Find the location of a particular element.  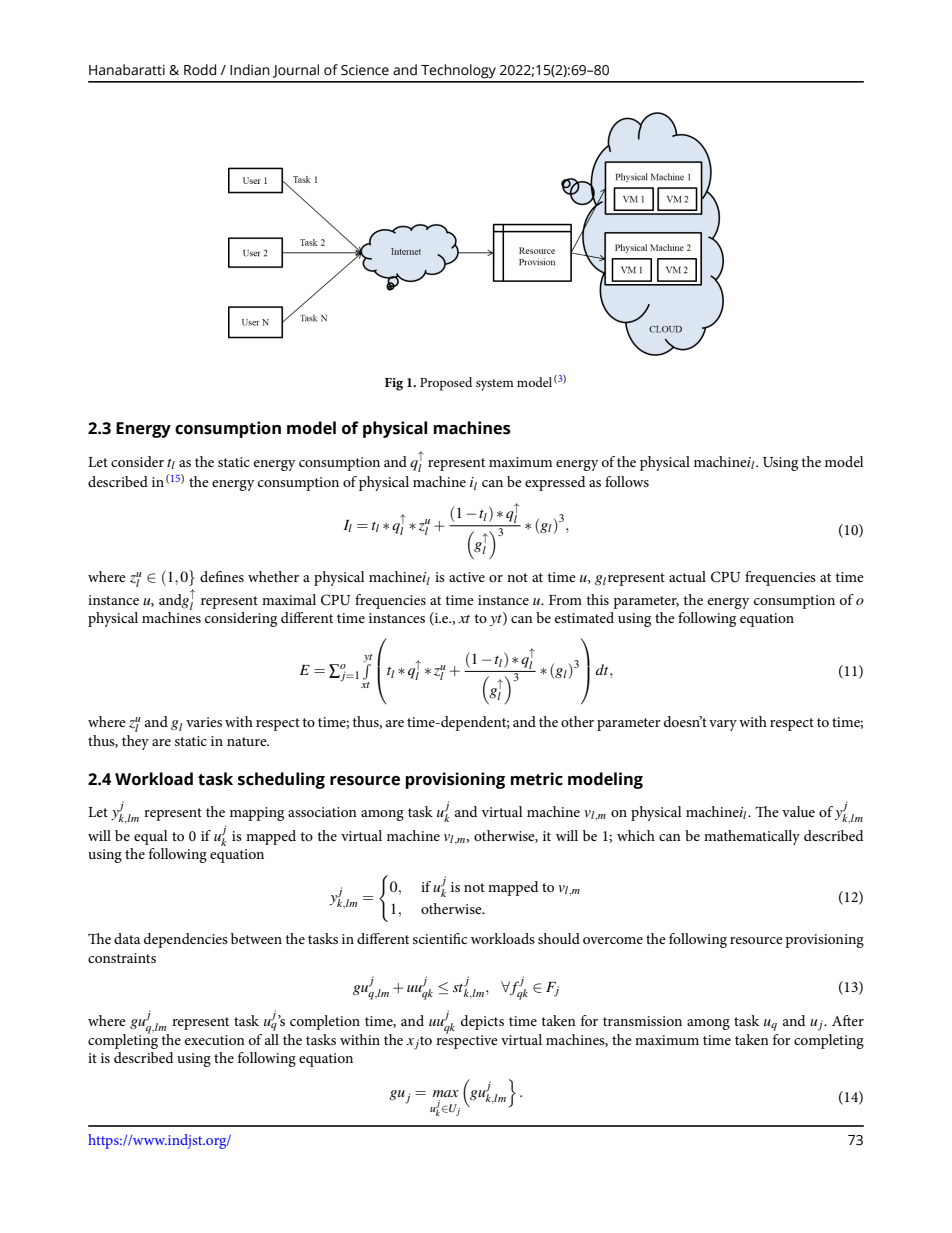

Science is located at coordinates (365, 70).
